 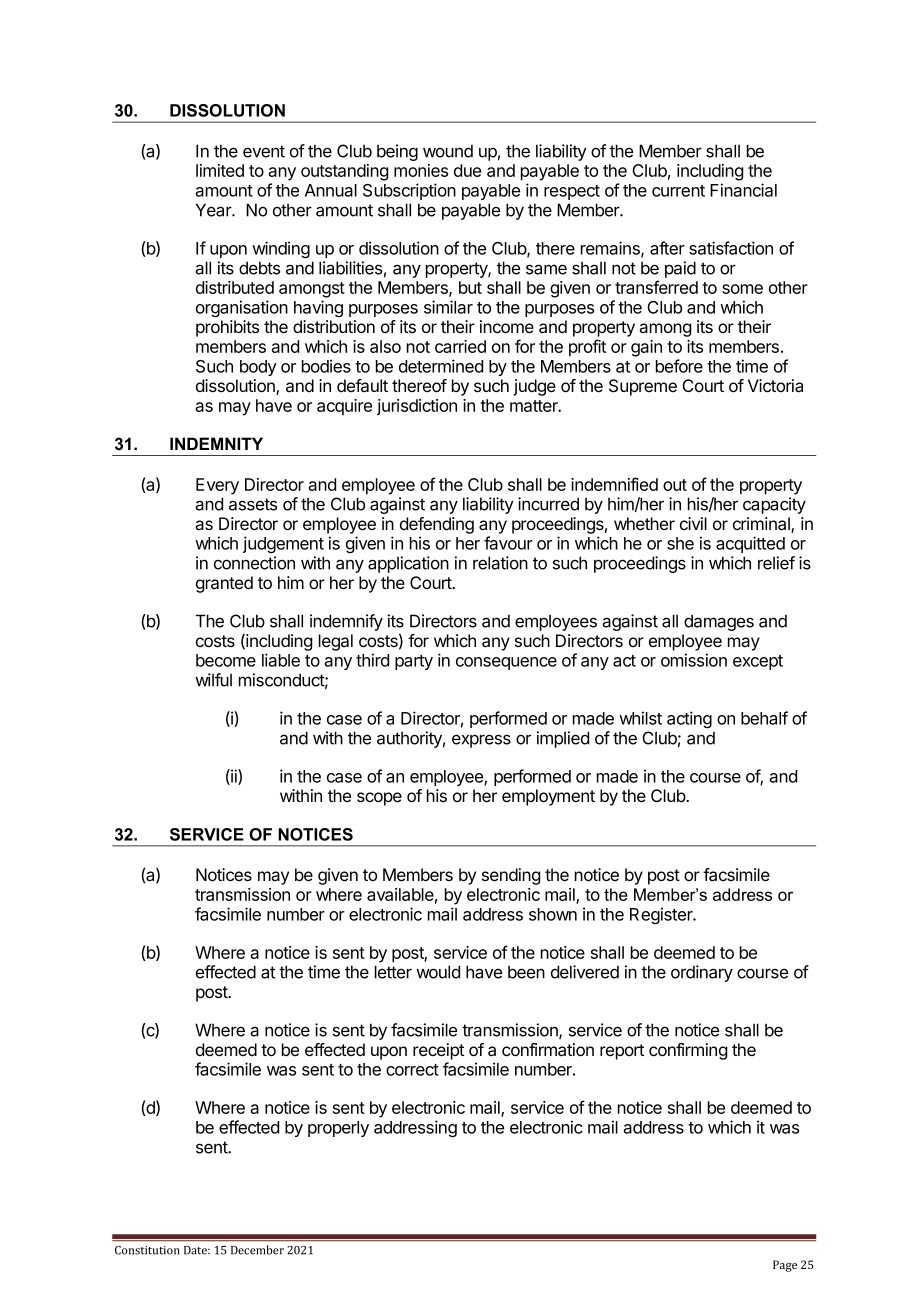 I want to click on express, so click(x=481, y=741).
